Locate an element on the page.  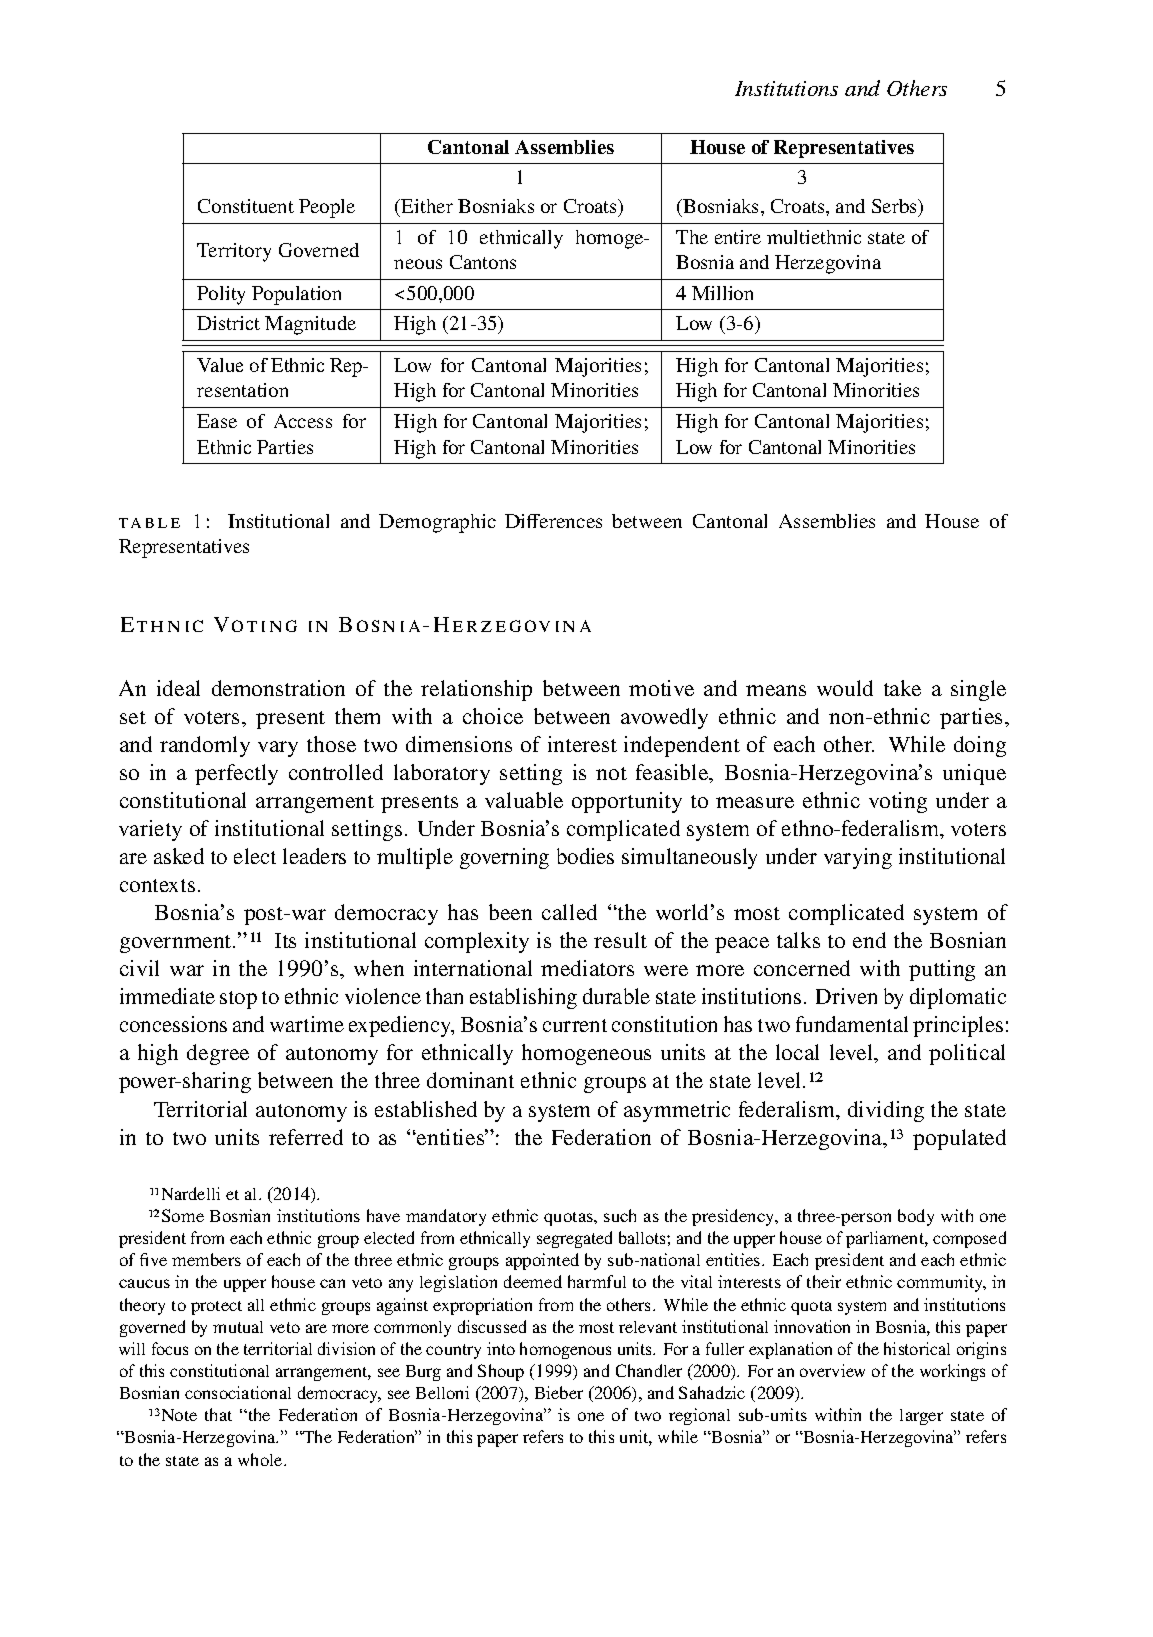
referred is located at coordinates (306, 1137).
